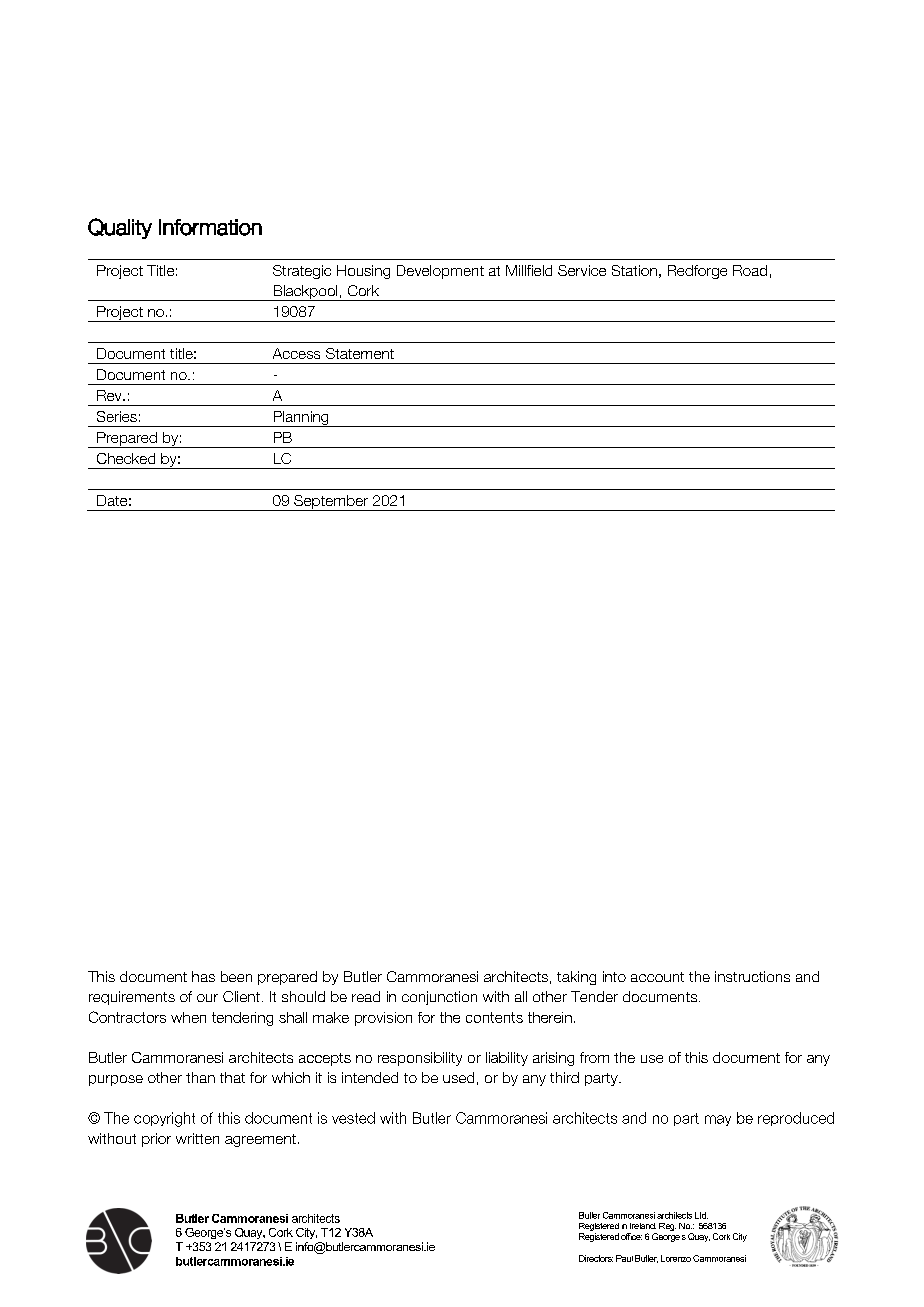 This image has width=924, height=1307. What do you see at coordinates (126, 458) in the image?
I see `Checked` at bounding box center [126, 458].
